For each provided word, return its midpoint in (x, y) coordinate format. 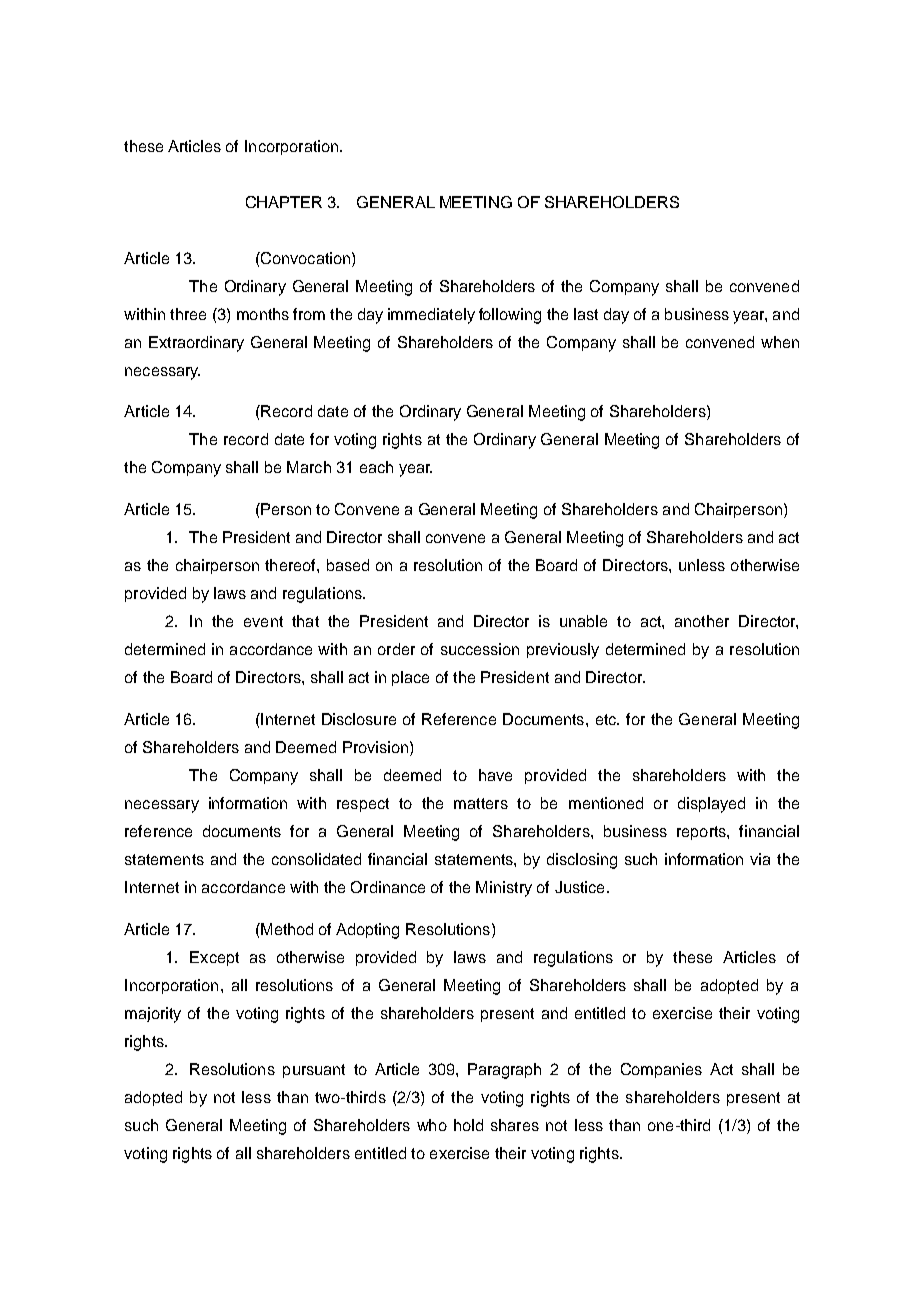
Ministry (504, 889)
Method (286, 929)
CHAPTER (284, 202)
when (780, 342)
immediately (431, 316)
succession (480, 649)
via (760, 859)
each (376, 467)
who (432, 1125)
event (263, 621)
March (309, 467)
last (586, 314)
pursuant (314, 1071)
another (702, 621)
